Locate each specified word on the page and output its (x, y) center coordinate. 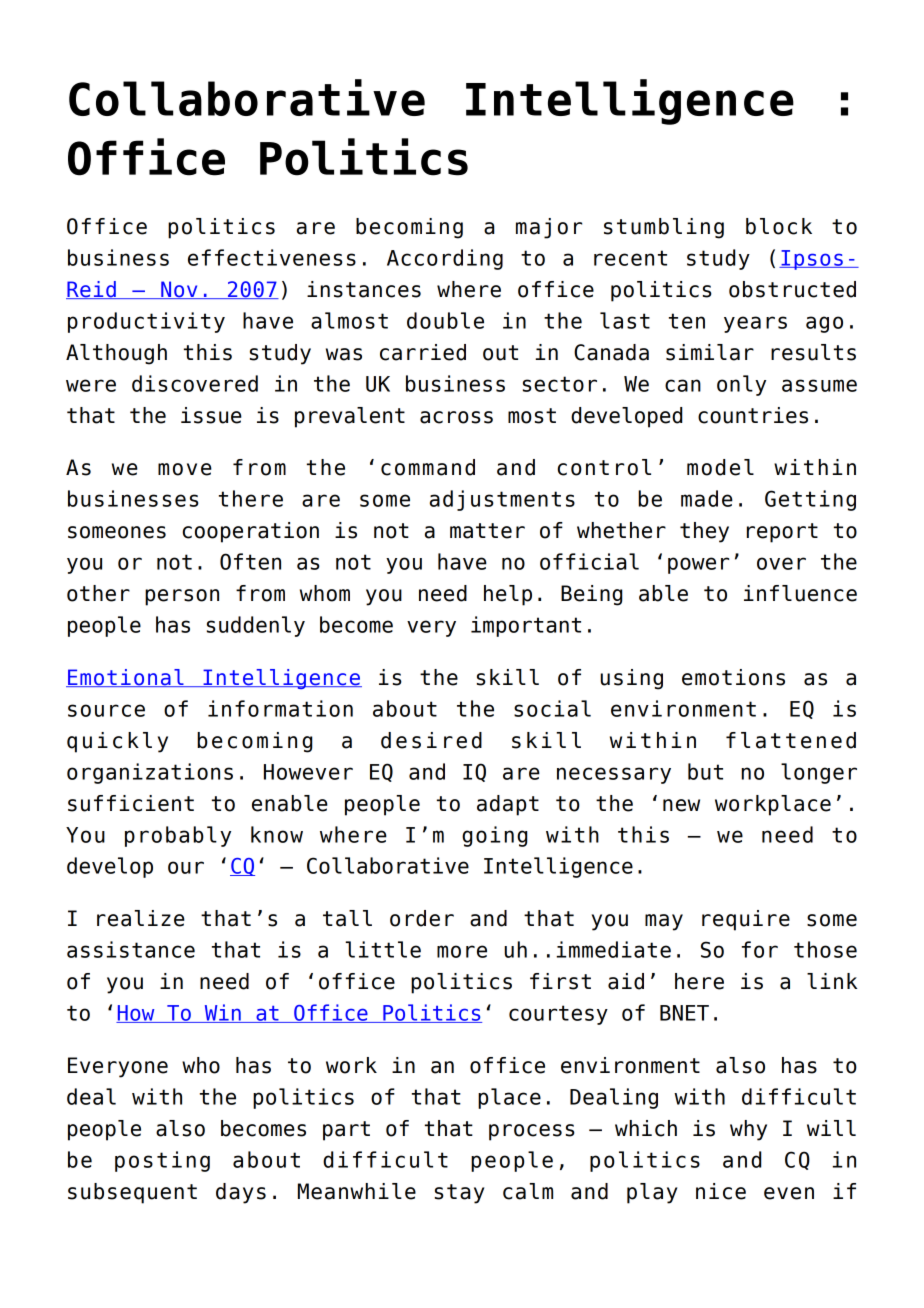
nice (721, 1191)
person (182, 597)
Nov (179, 290)
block (779, 226)
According (445, 259)
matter (487, 531)
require (746, 920)
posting (162, 1161)
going (494, 836)
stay (459, 1194)
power (698, 565)
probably (178, 836)
